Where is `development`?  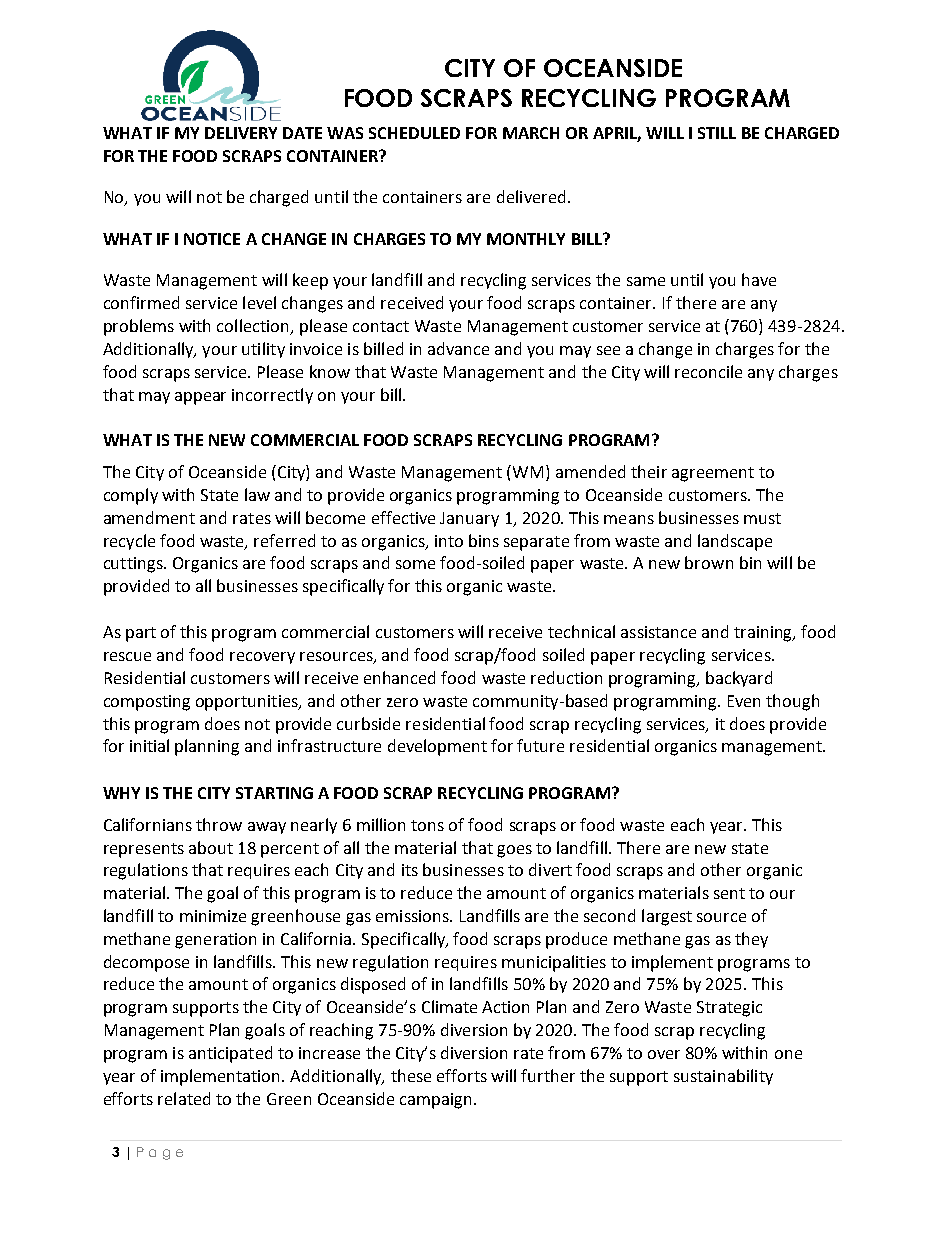 development is located at coordinates (437, 747).
